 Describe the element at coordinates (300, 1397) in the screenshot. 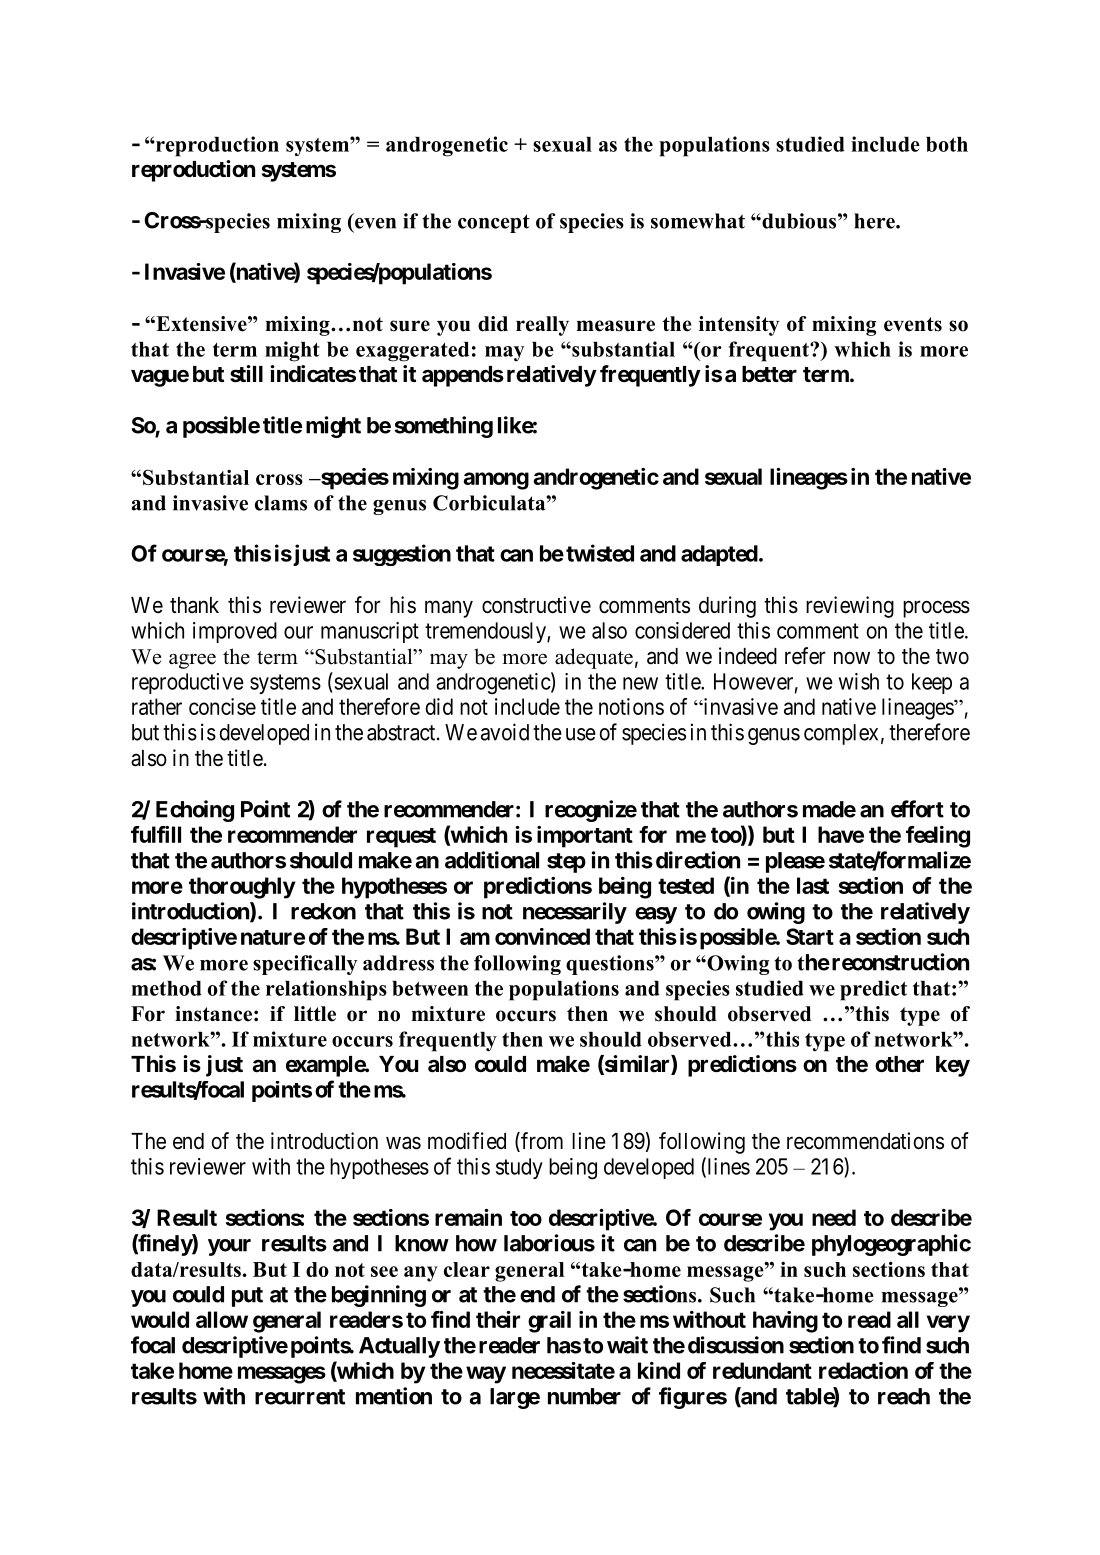

I see `recurrent` at that location.
